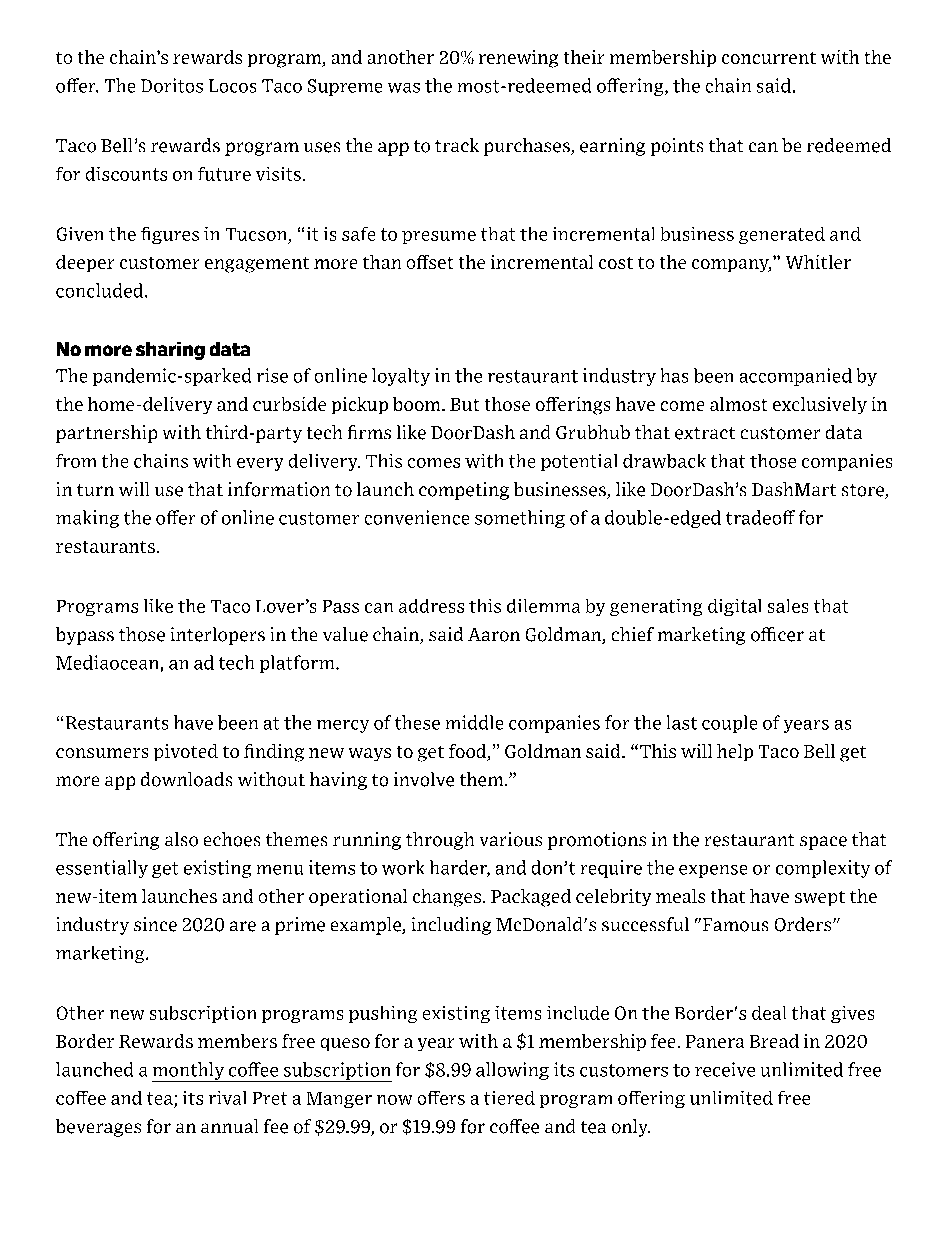 The height and width of the image is (1234, 952). What do you see at coordinates (464, 491) in the image?
I see `competing` at bounding box center [464, 491].
